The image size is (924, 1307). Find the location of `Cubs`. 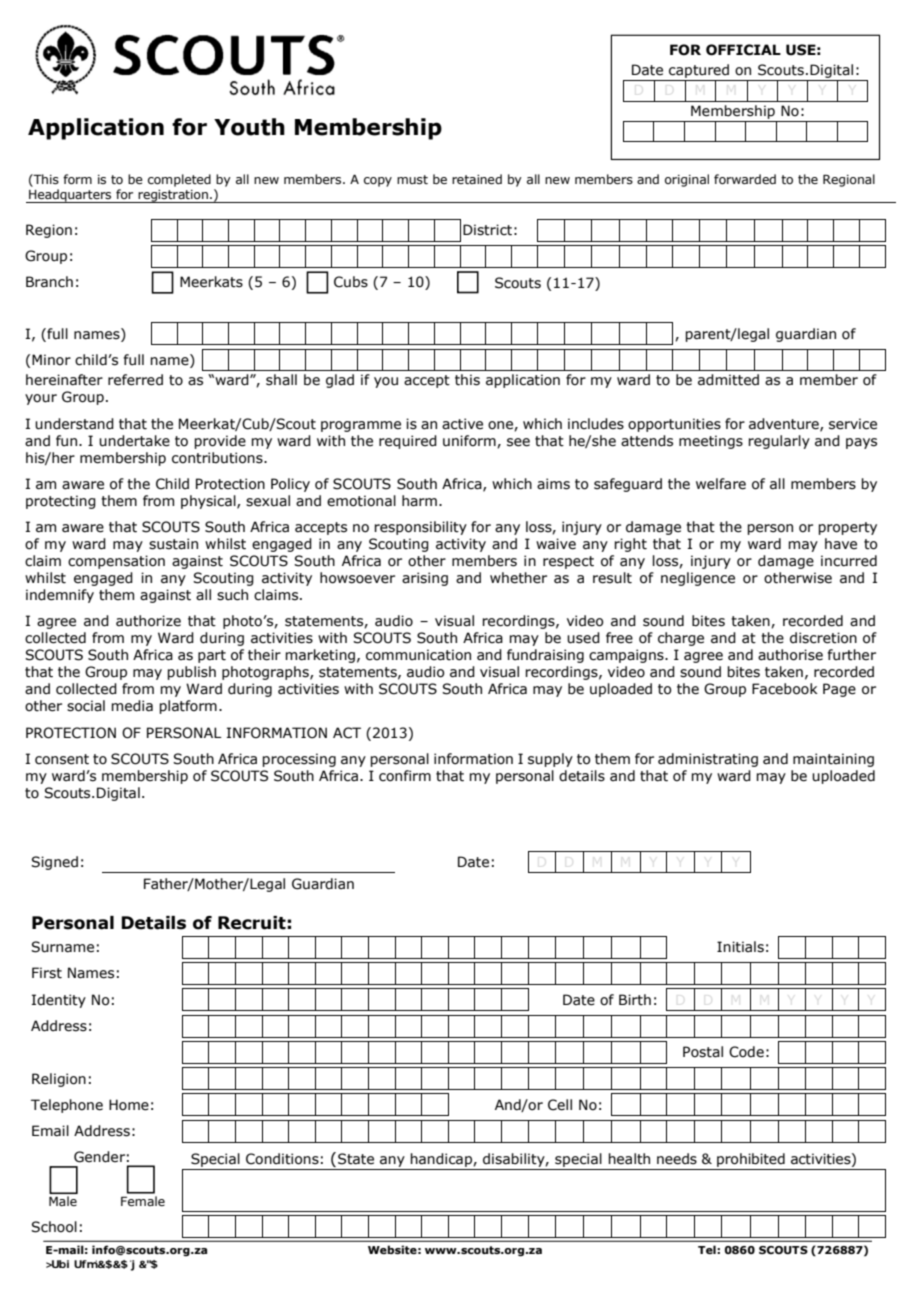

Cubs is located at coordinates (351, 282).
